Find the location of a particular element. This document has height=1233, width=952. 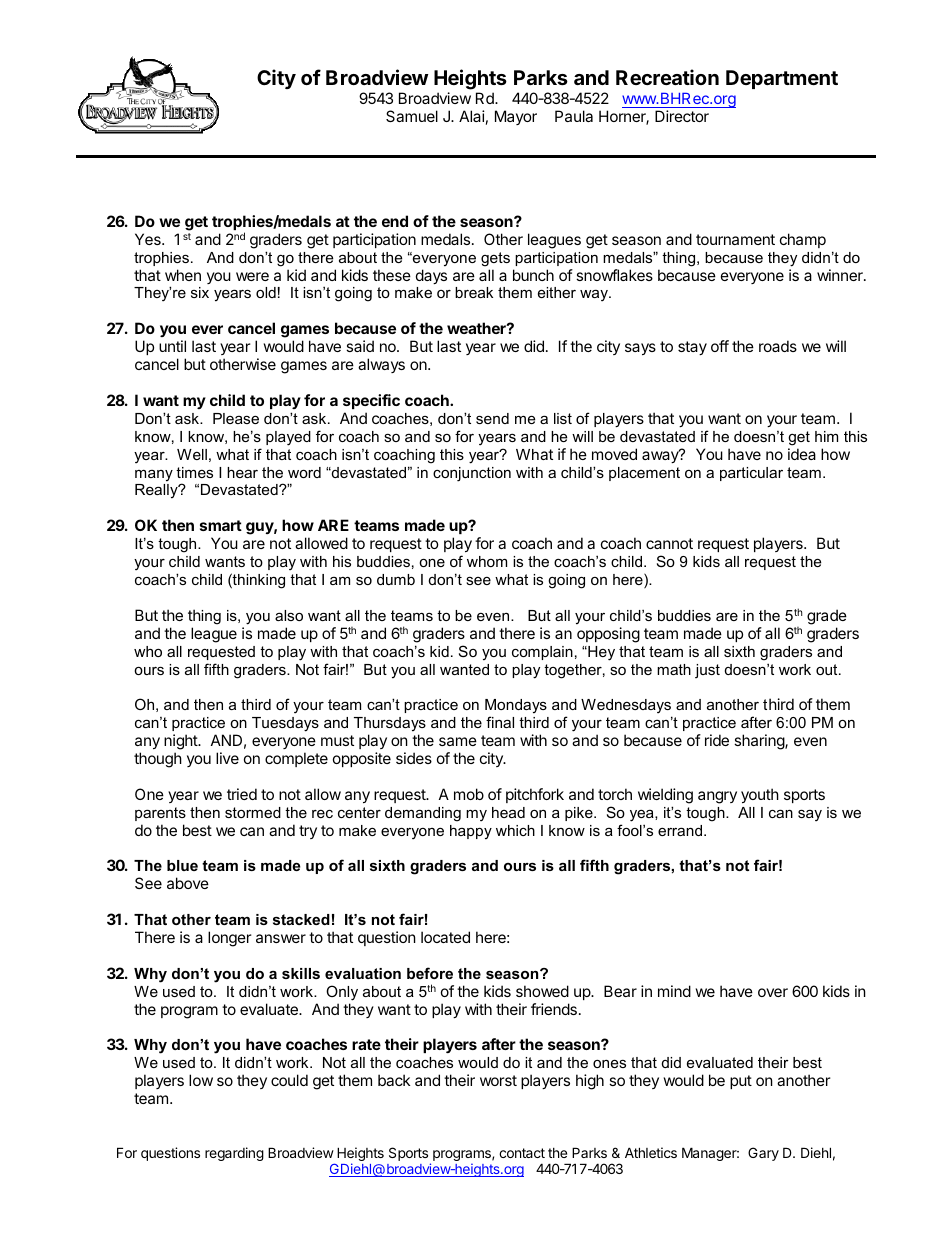

regarding is located at coordinates (234, 1154).
